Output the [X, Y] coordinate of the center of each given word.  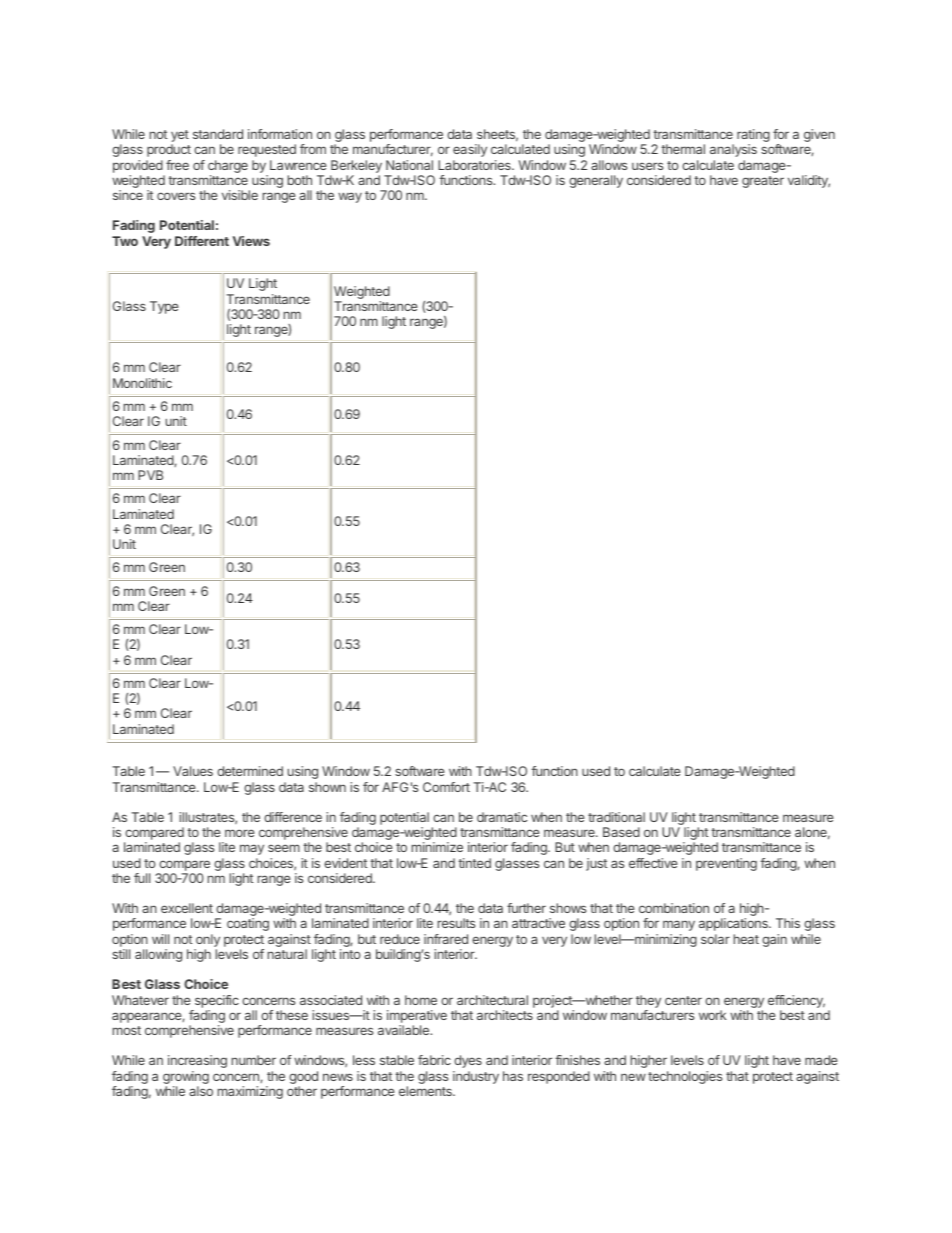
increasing [197, 1061]
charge [228, 166]
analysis [733, 150]
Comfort [446, 787]
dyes [468, 1061]
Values [193, 771]
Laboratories [475, 165]
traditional [616, 817]
